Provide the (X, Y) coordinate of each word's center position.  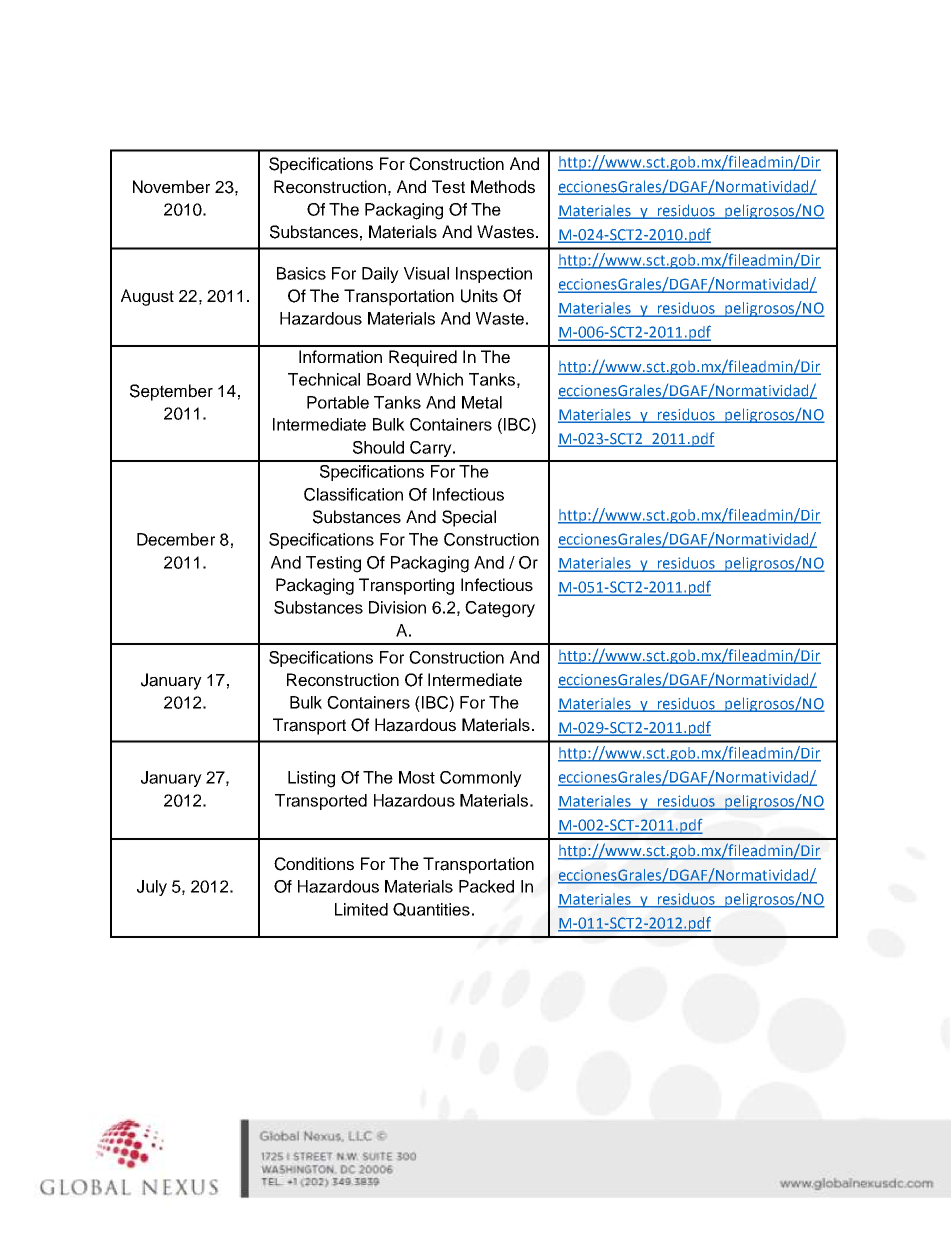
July (152, 888)
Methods (503, 187)
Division (397, 607)
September (171, 392)
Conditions (314, 864)
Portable (338, 402)
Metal (482, 402)
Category (500, 609)
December (176, 539)
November (171, 187)
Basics (301, 273)
